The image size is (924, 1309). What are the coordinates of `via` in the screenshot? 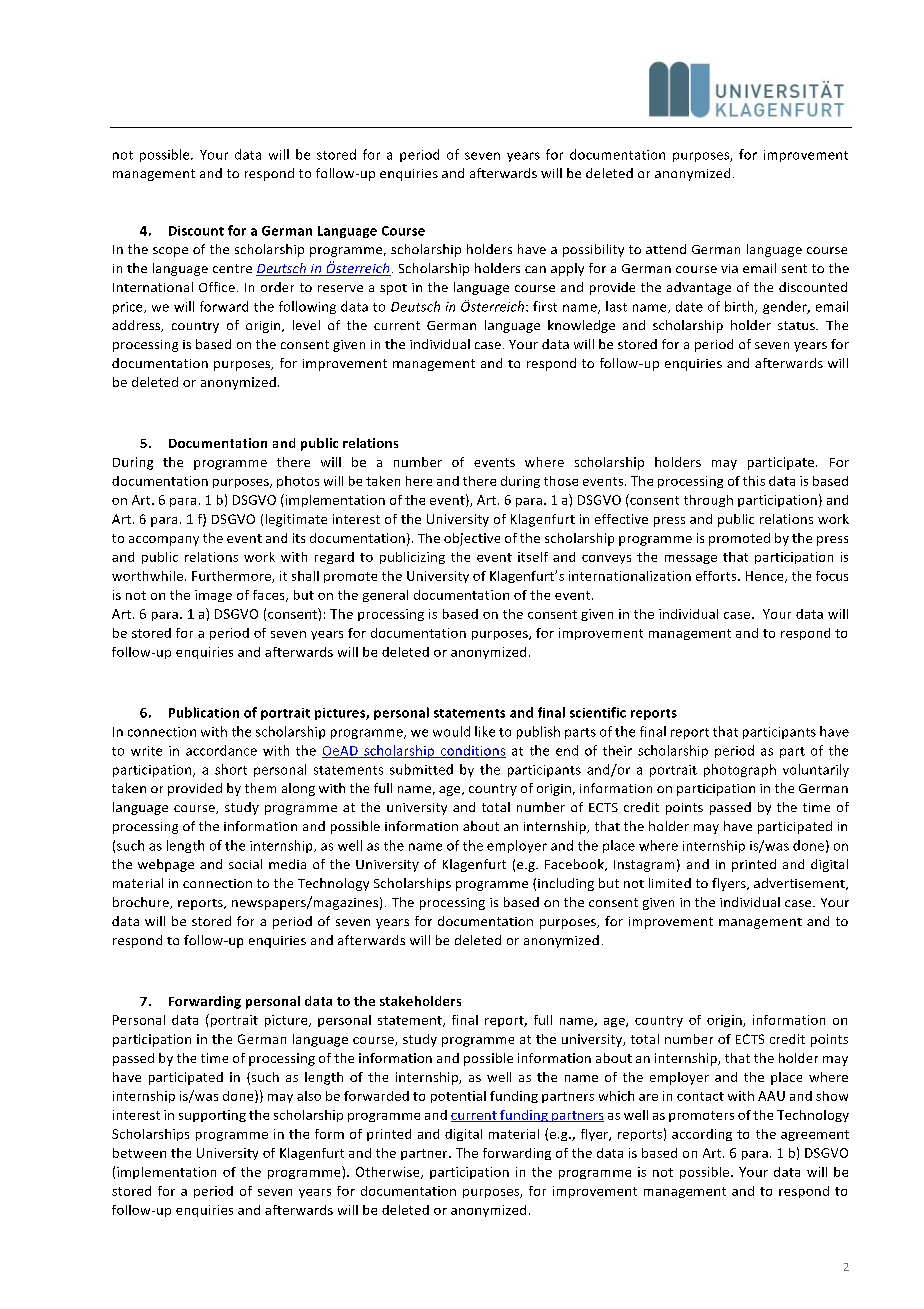 It's located at (729, 268).
